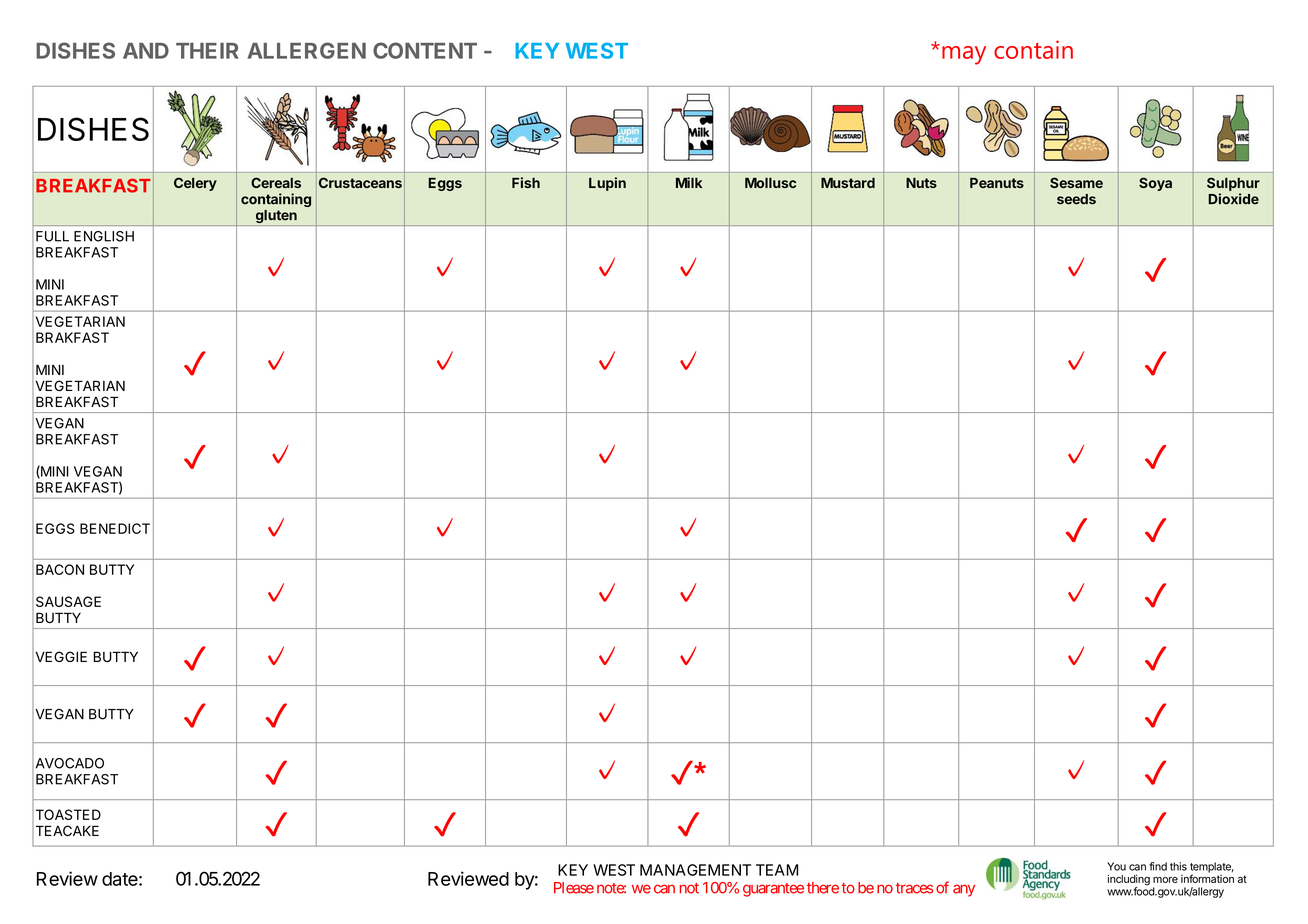 This screenshot has height=924, width=1308. Describe the element at coordinates (777, 870) in the screenshot. I see `TEAM` at that location.
